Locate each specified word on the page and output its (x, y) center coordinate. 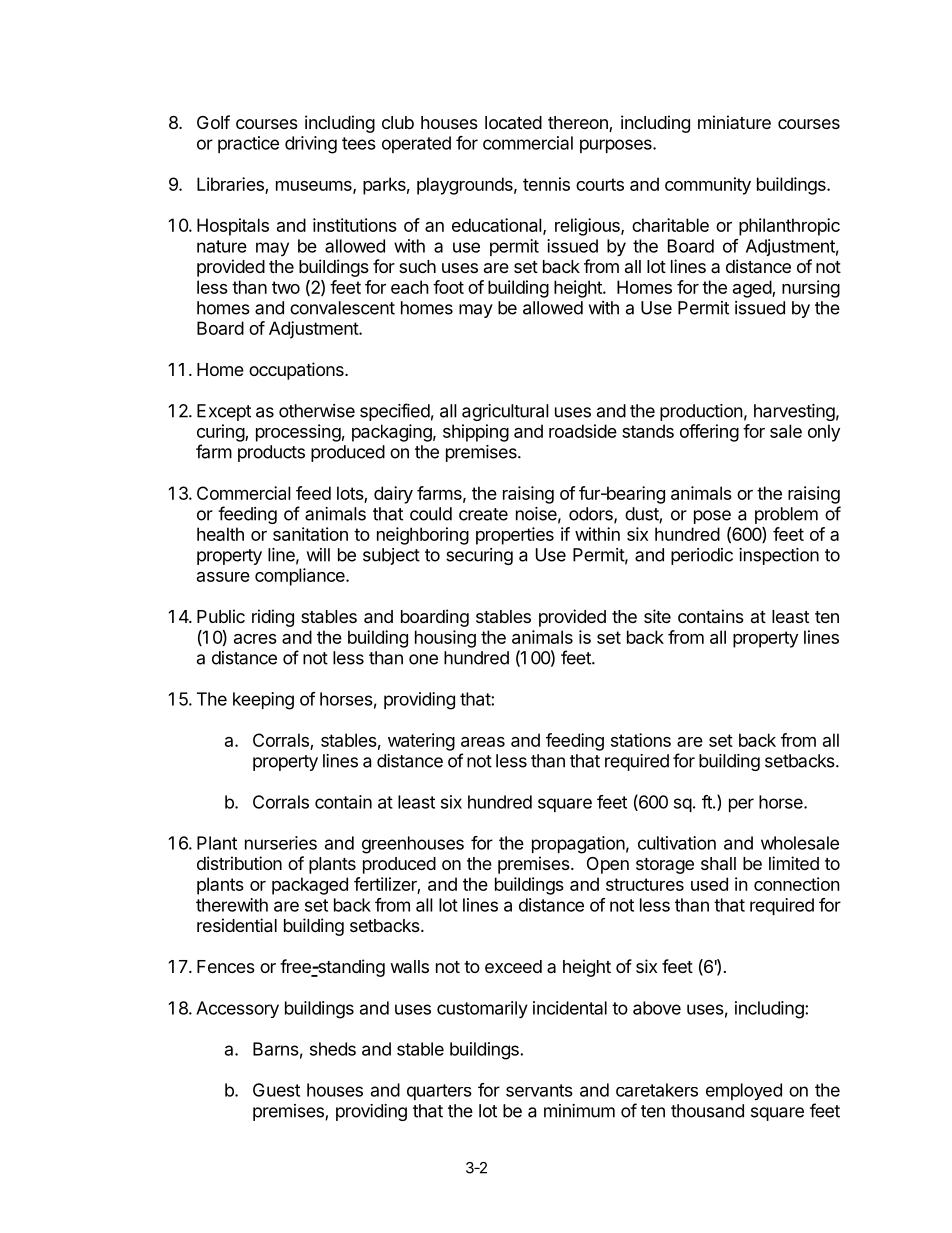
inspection (779, 556)
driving (311, 145)
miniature (734, 122)
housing (445, 639)
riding (273, 618)
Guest (276, 1090)
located (513, 122)
